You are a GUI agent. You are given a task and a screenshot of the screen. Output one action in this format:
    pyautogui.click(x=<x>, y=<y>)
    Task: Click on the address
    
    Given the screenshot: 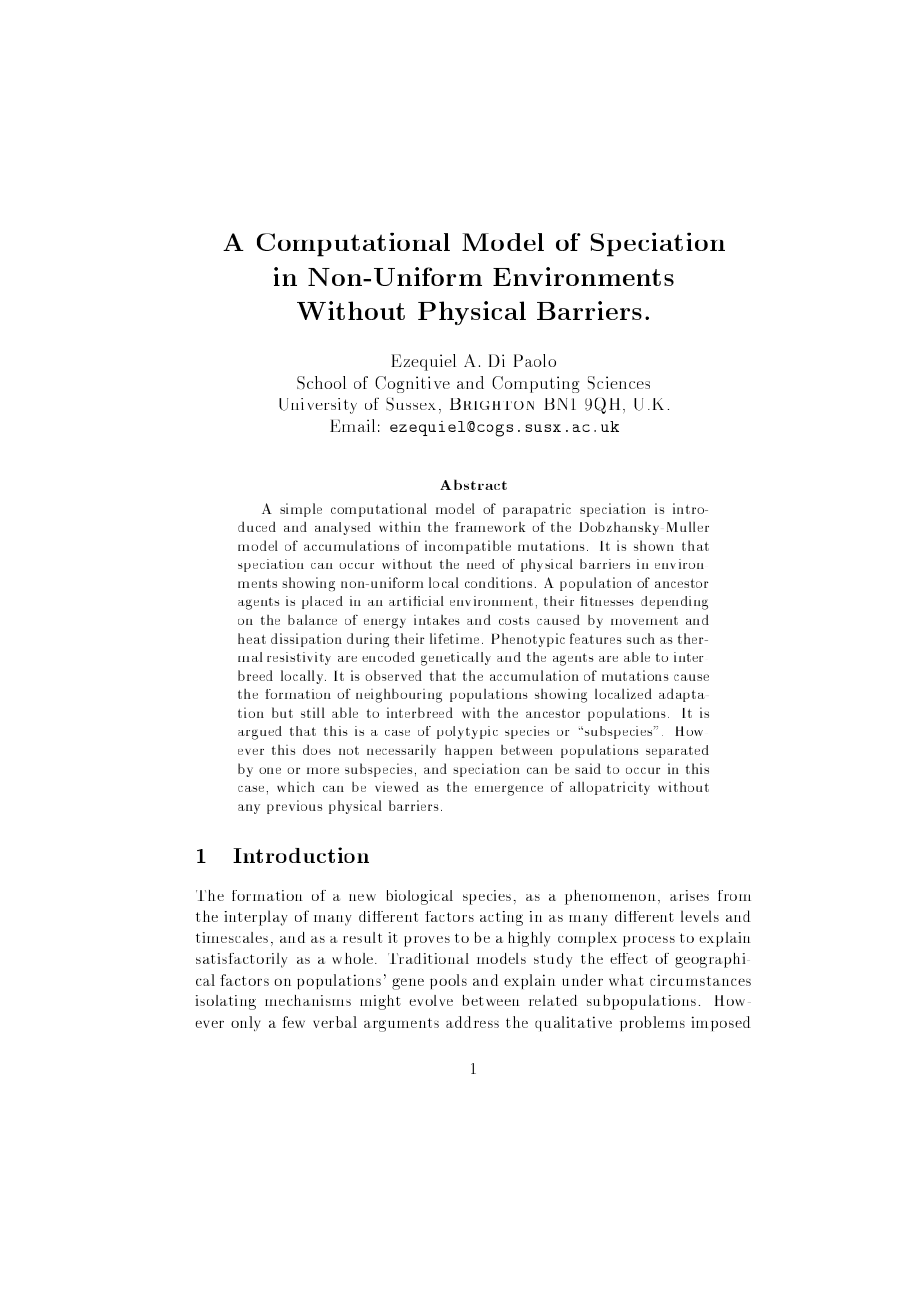 What is the action you would take?
    pyautogui.click(x=472, y=1022)
